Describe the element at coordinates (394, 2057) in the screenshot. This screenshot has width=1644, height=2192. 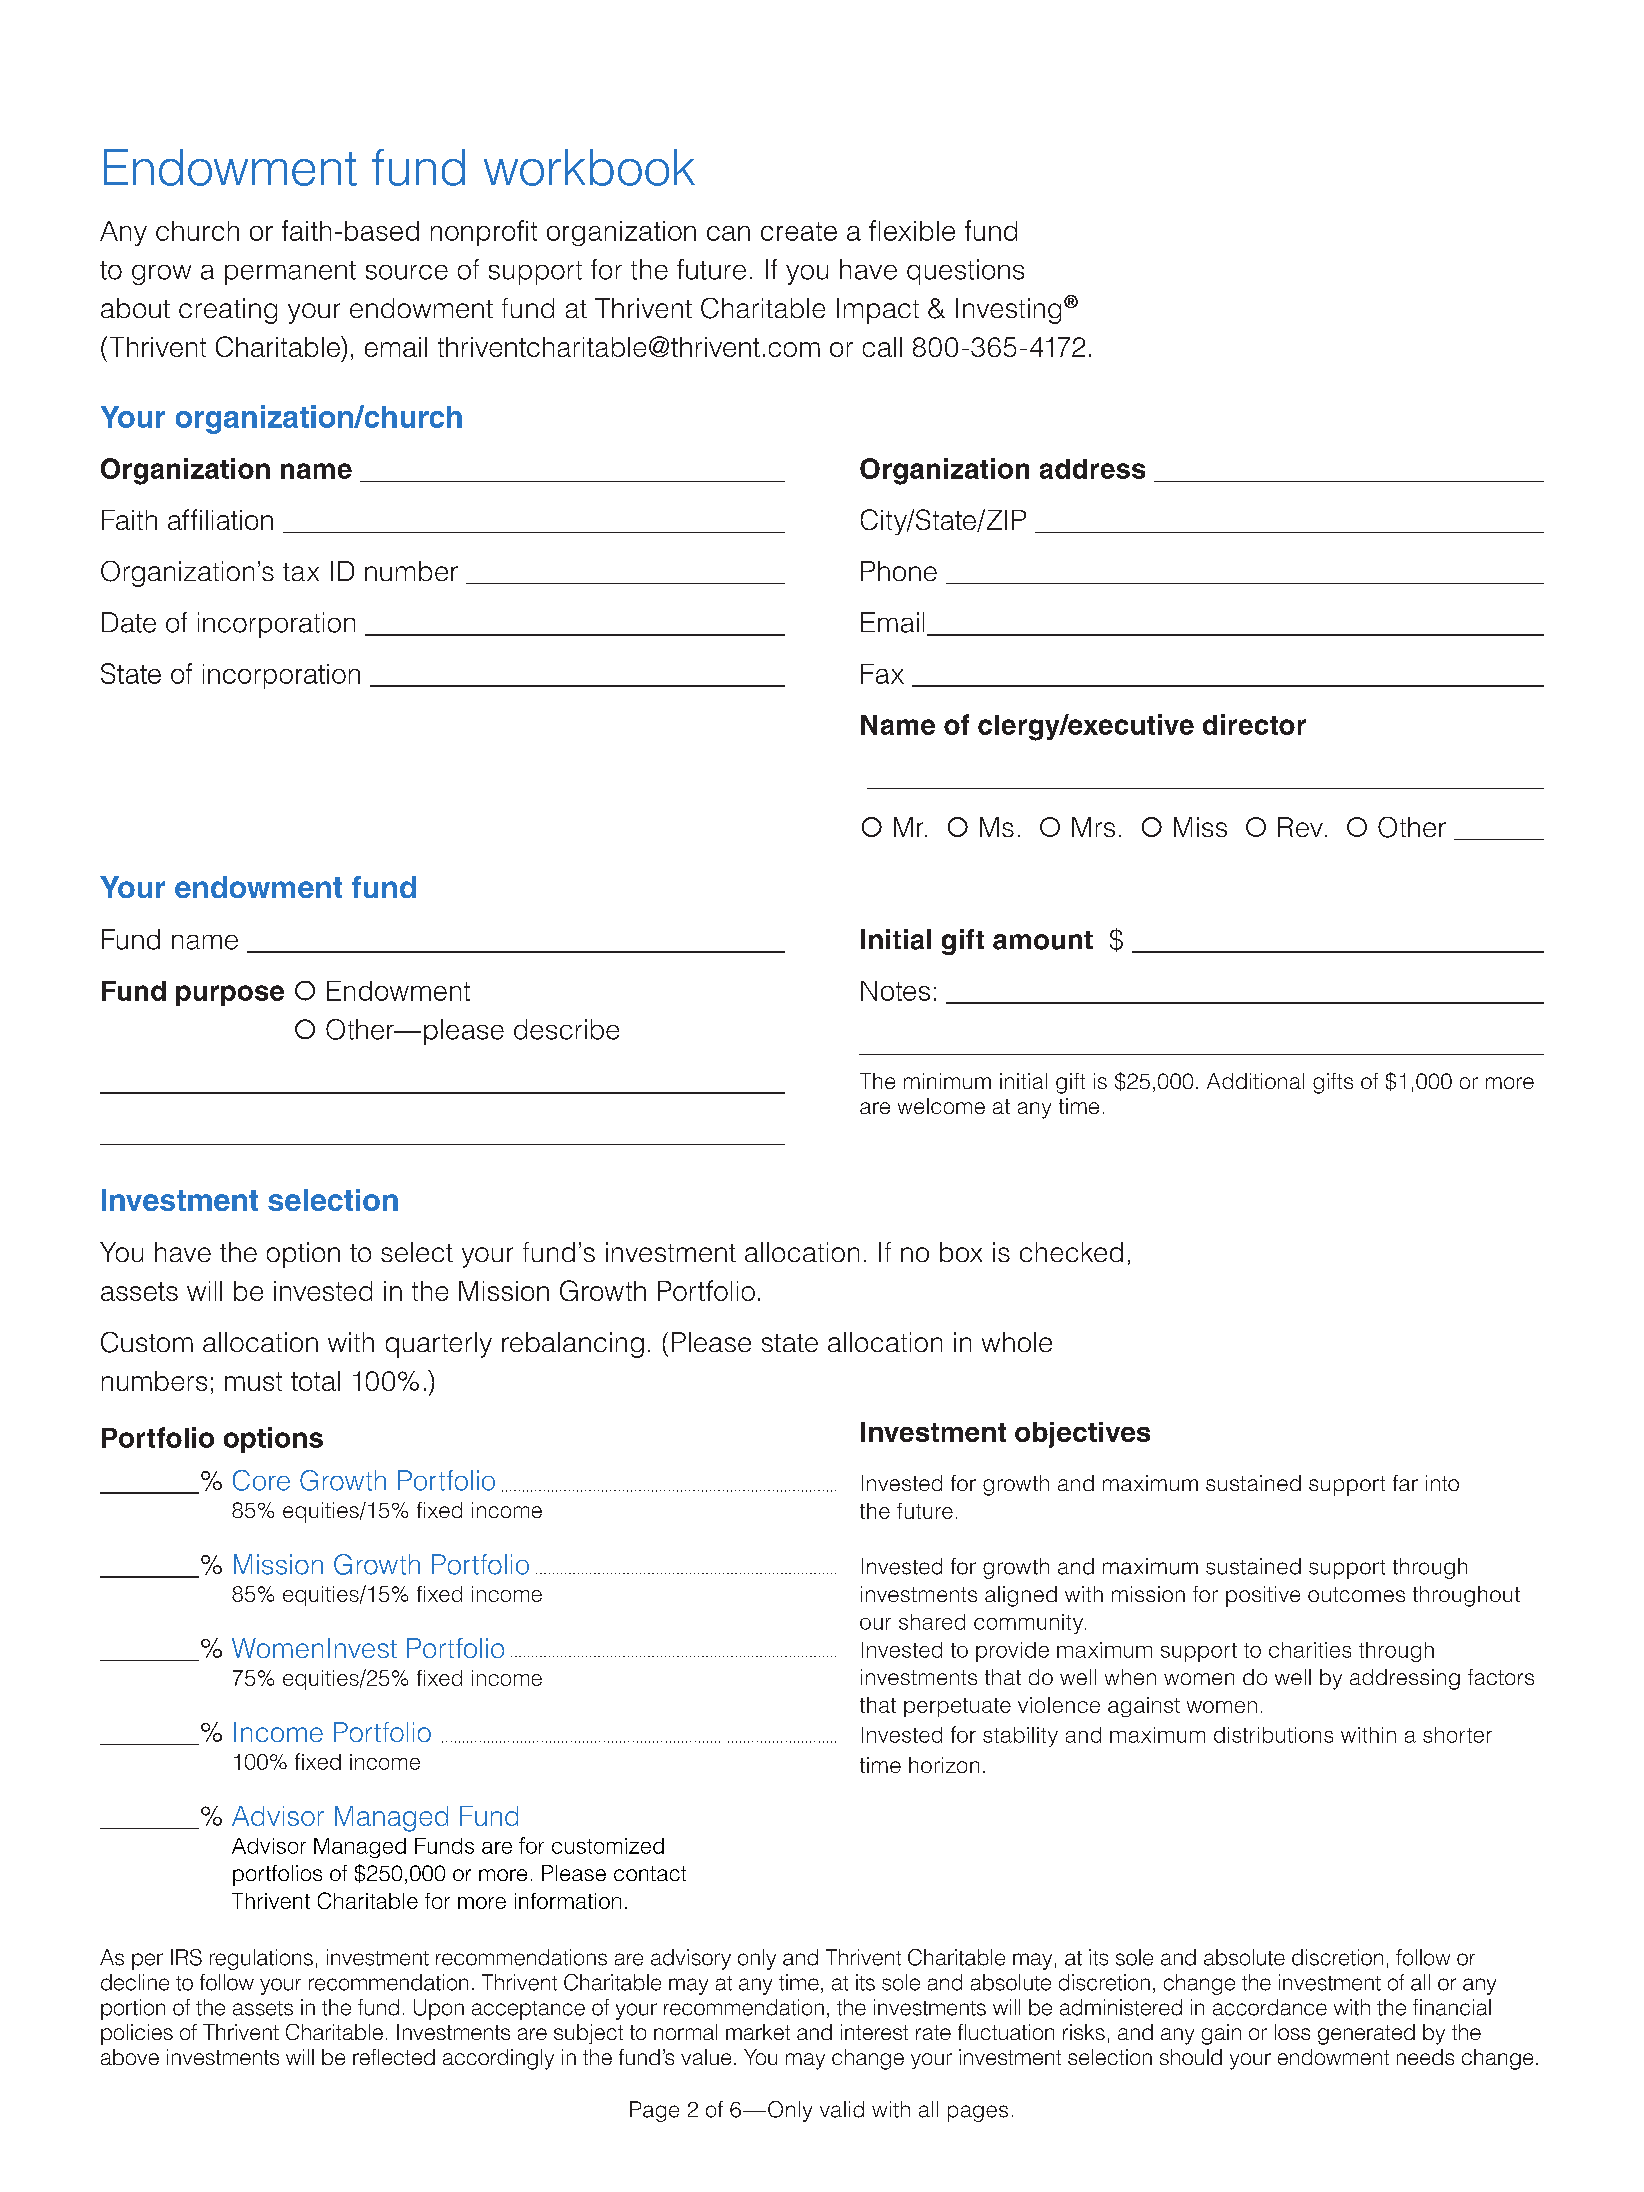
I see `reflected` at that location.
